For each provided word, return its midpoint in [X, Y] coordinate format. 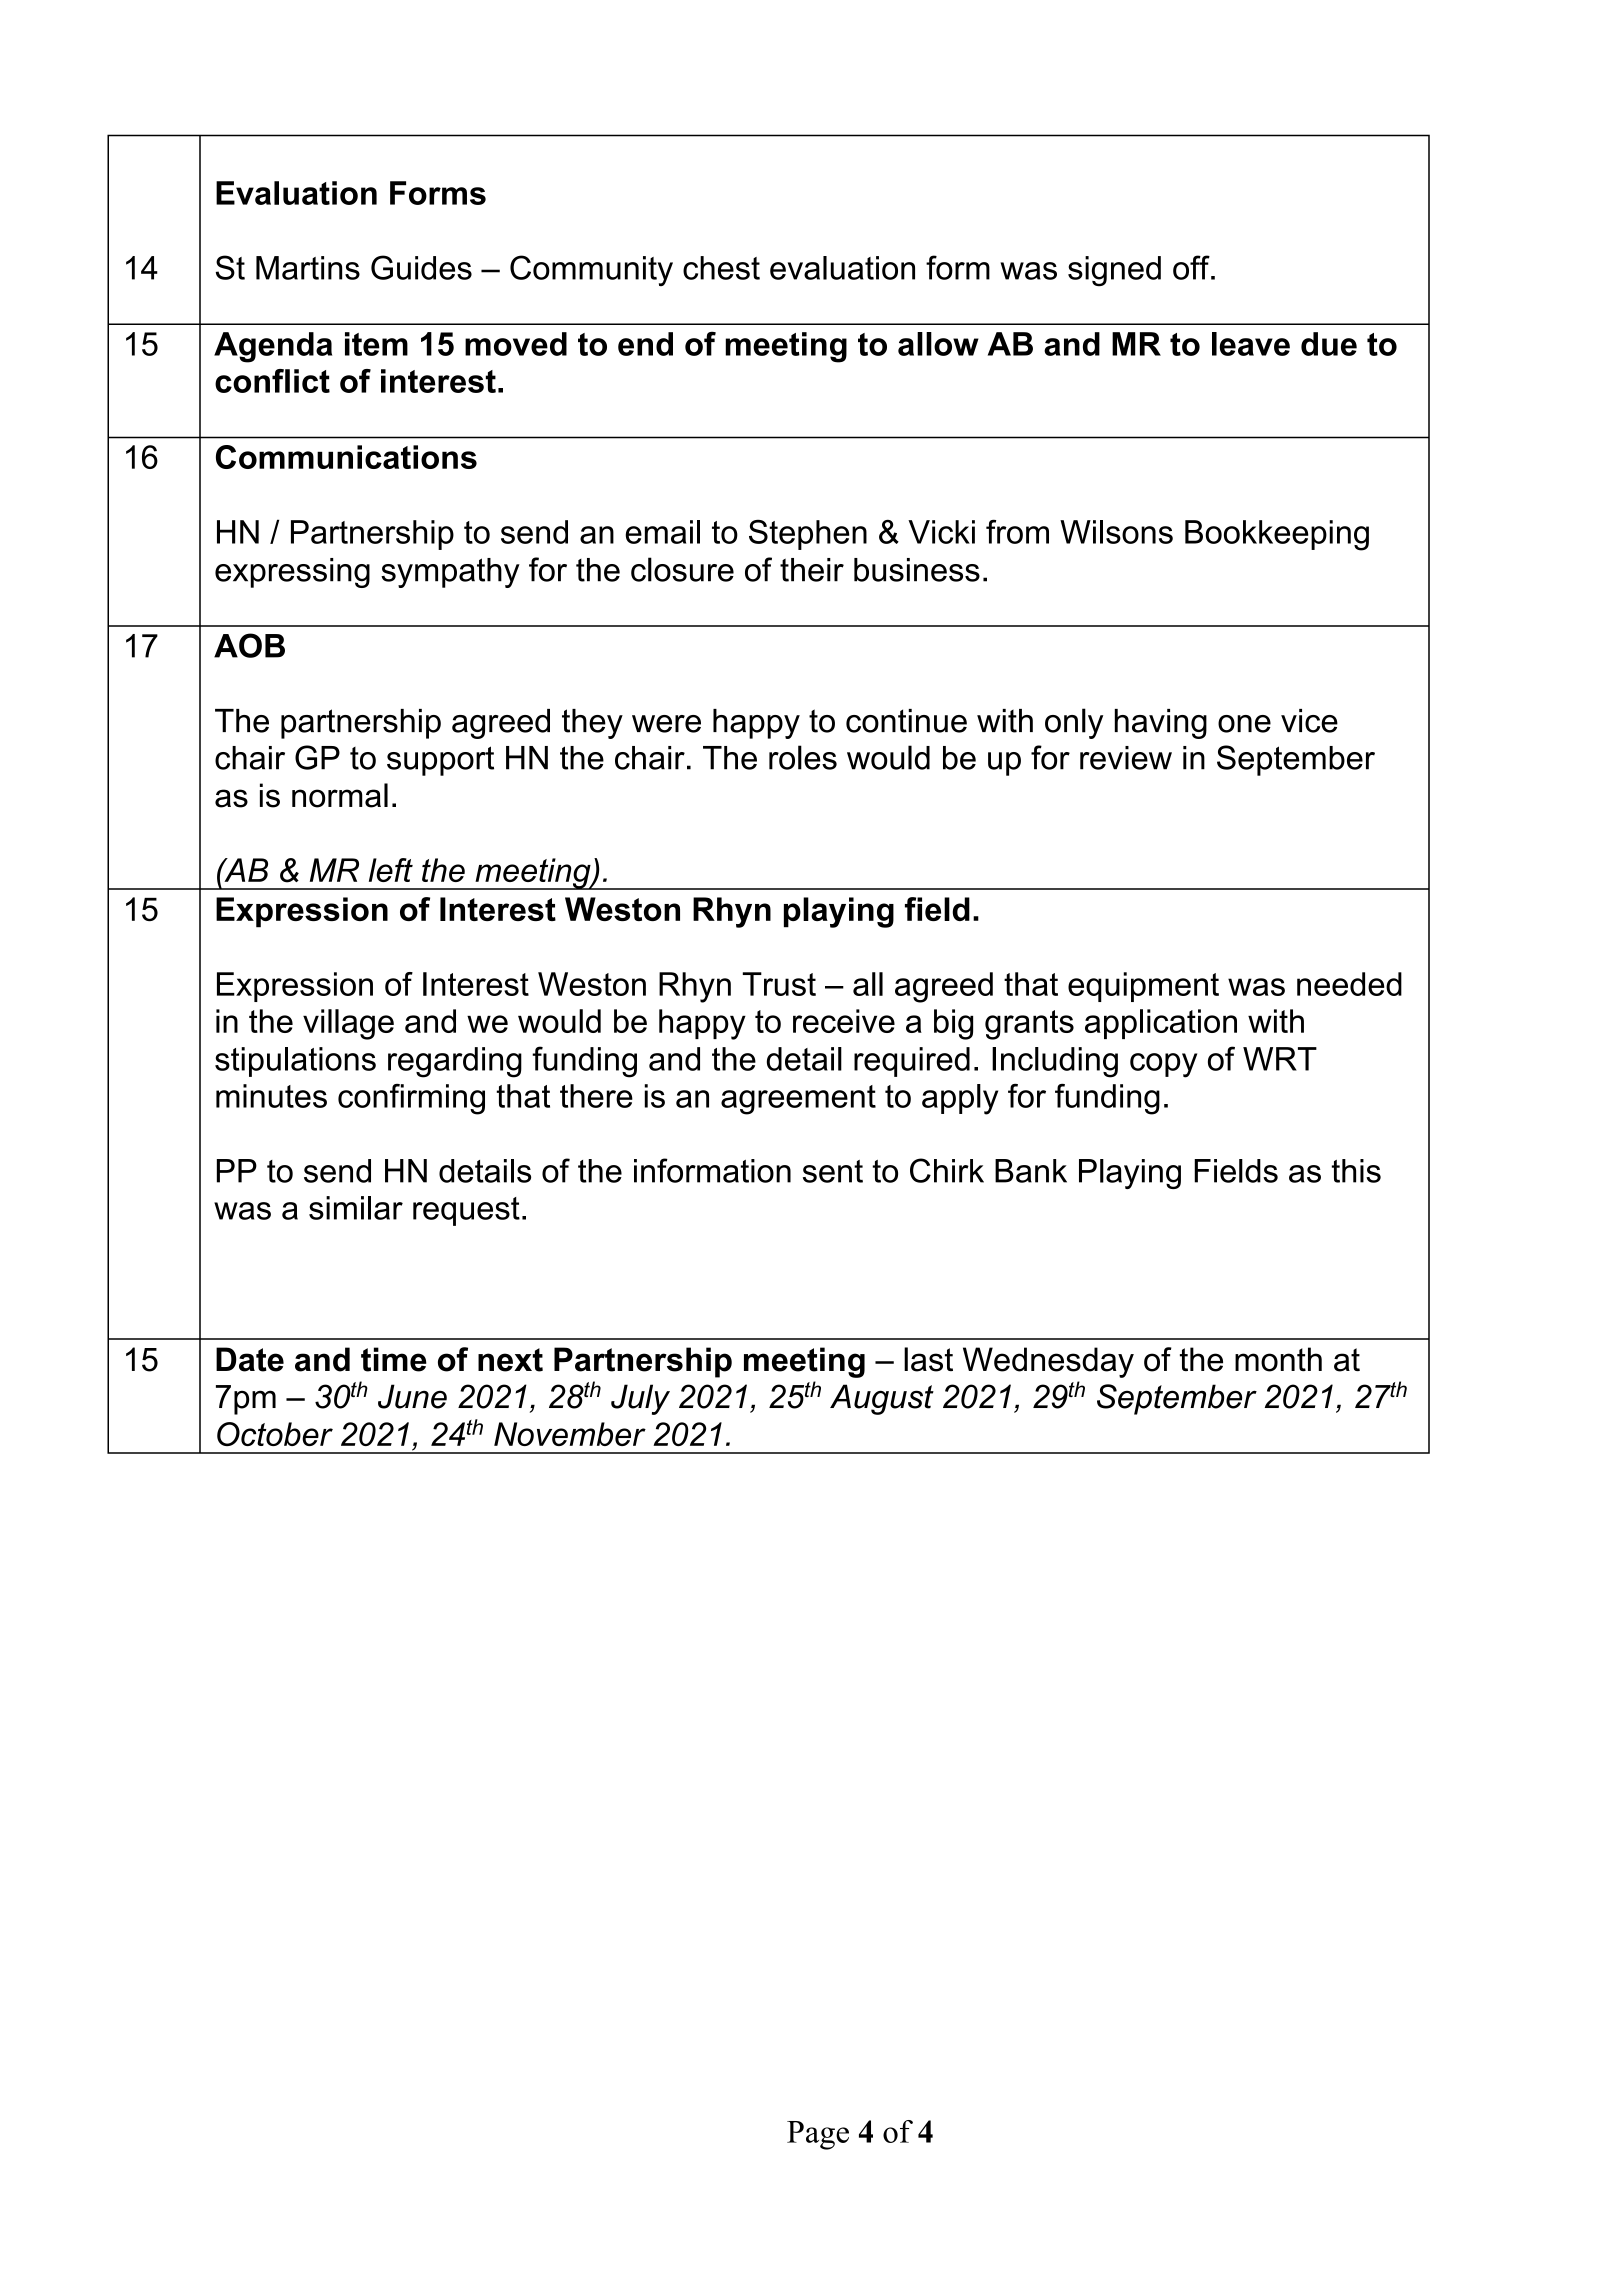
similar [356, 1208]
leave [1251, 344]
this [1356, 1171]
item [376, 344]
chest [721, 268]
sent [833, 1171]
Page [818, 2135]
